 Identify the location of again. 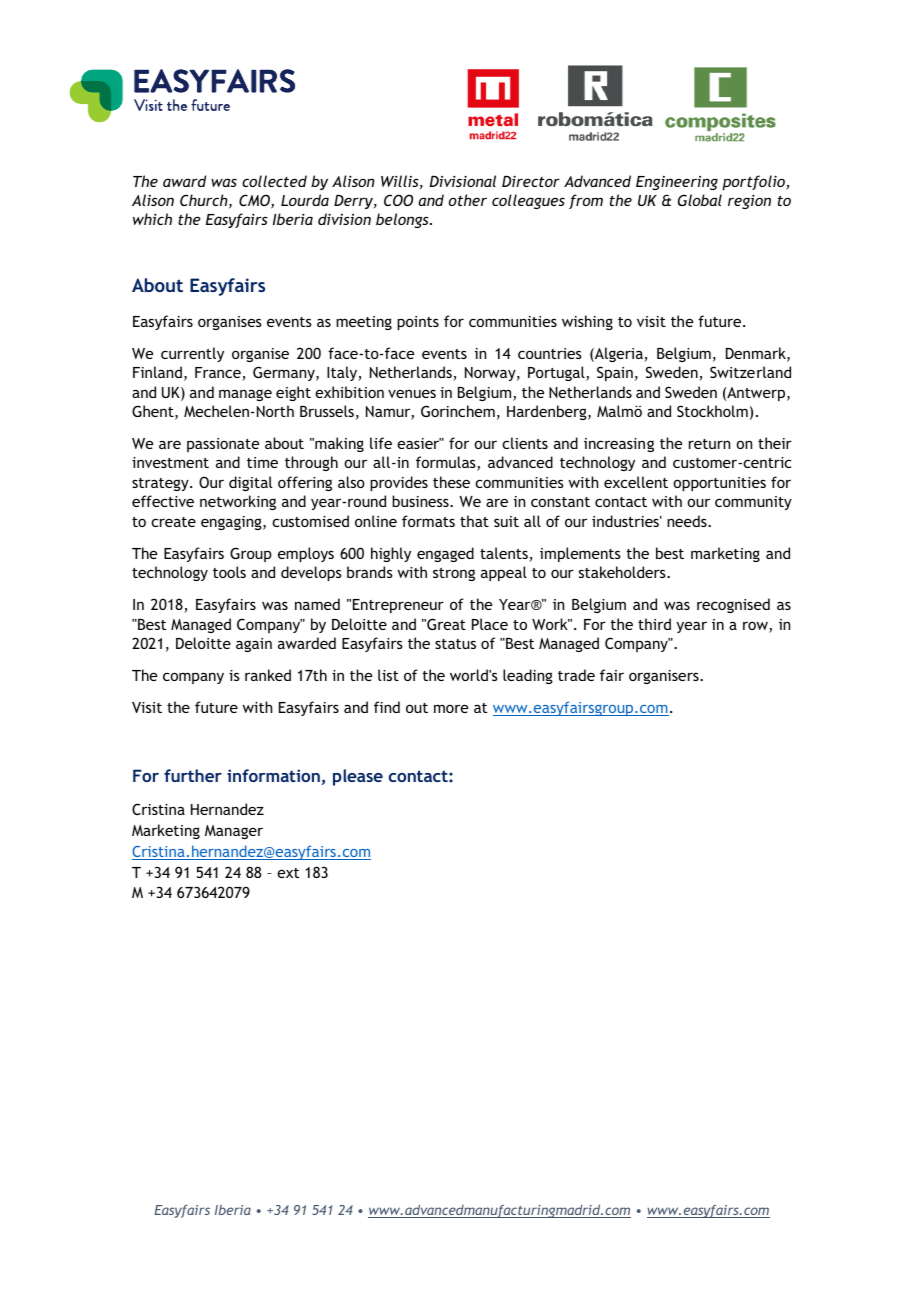
(254, 645).
